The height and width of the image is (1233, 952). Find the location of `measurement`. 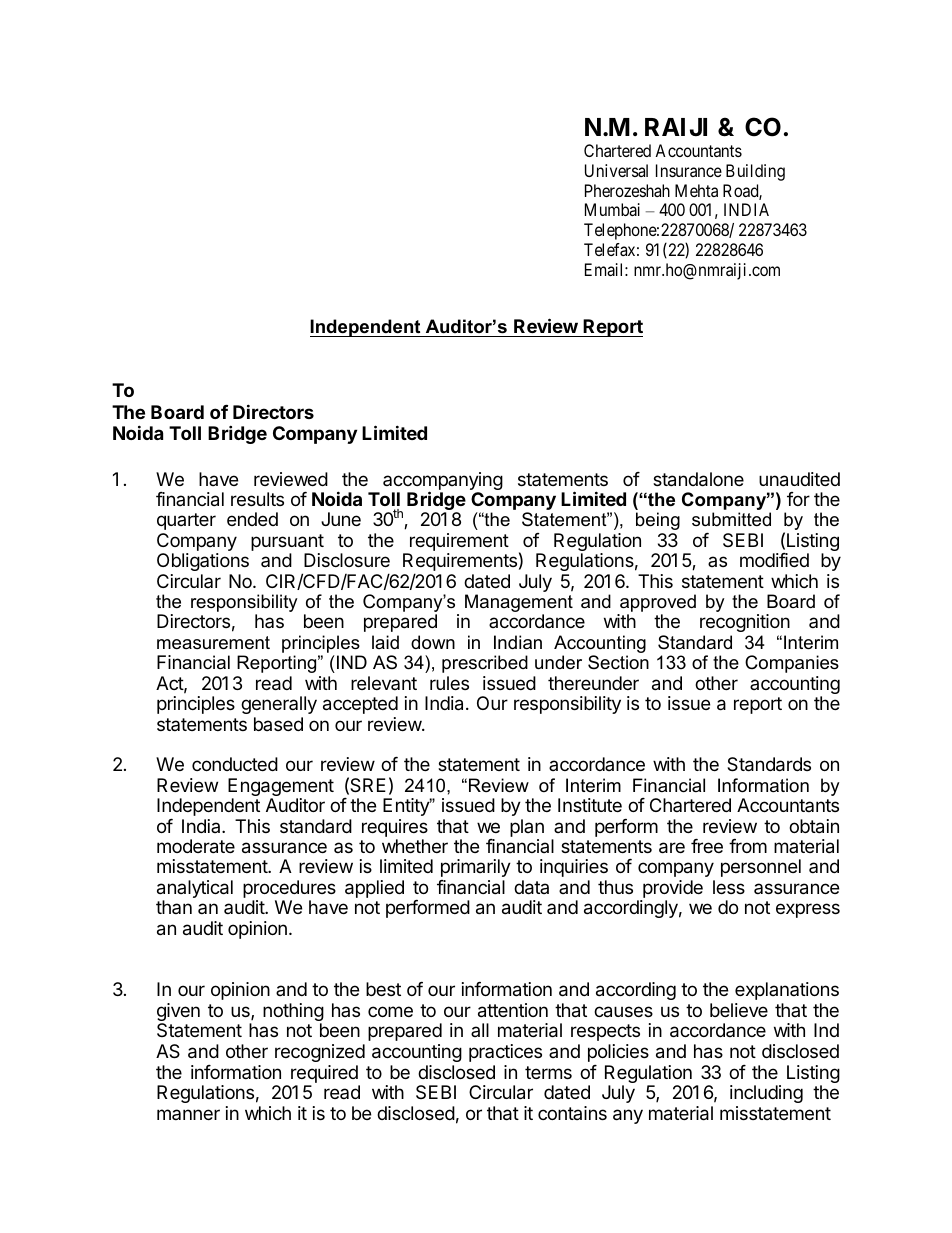

measurement is located at coordinates (213, 643).
